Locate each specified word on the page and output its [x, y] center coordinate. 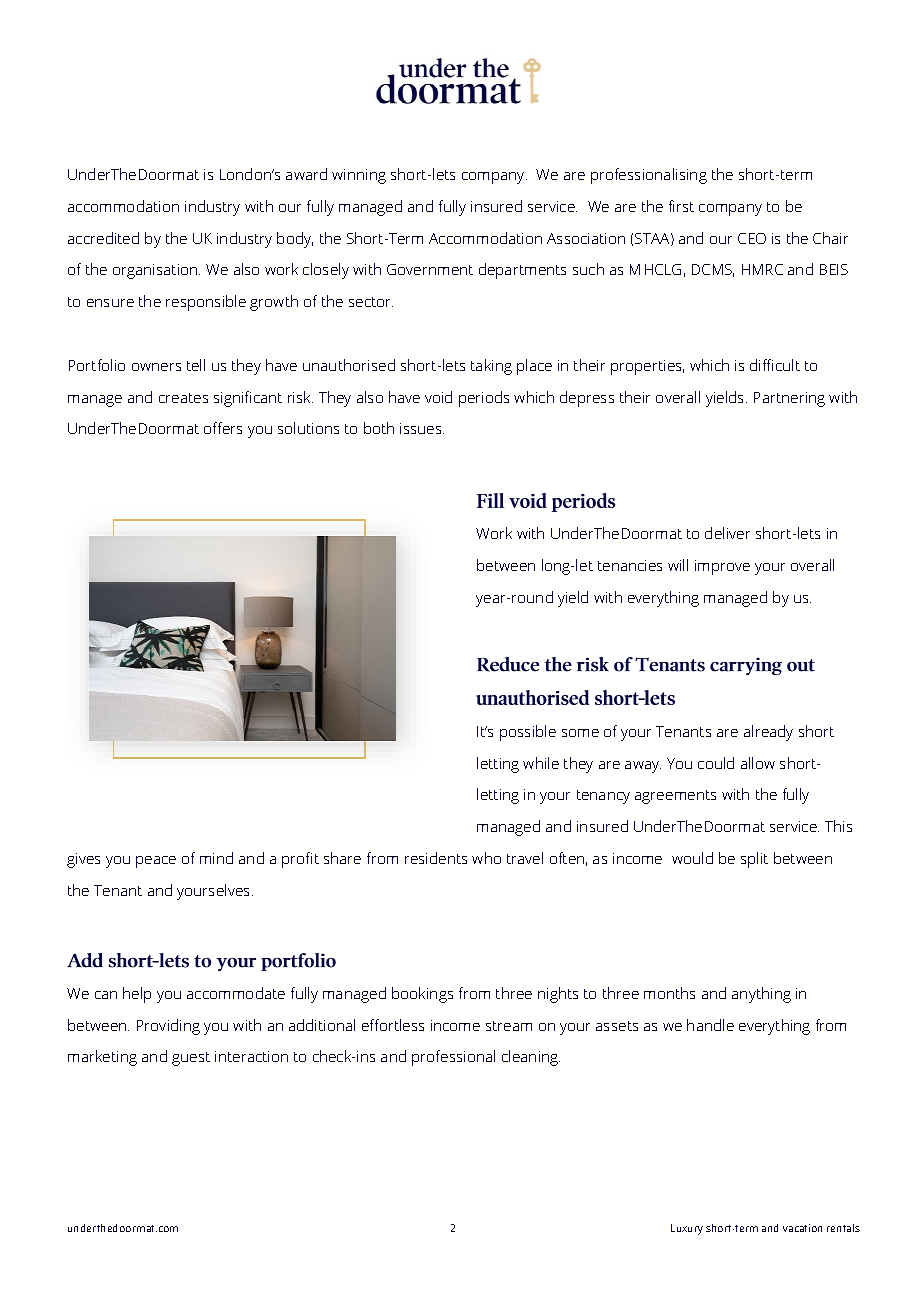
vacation [802, 1228]
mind [216, 858]
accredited [103, 238]
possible [528, 733]
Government [430, 269]
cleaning [531, 1058]
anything [761, 995]
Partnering [789, 399]
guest [191, 1059]
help [137, 995]
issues [422, 428]
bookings [422, 995]
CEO [752, 238]
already [768, 733]
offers [223, 428]
